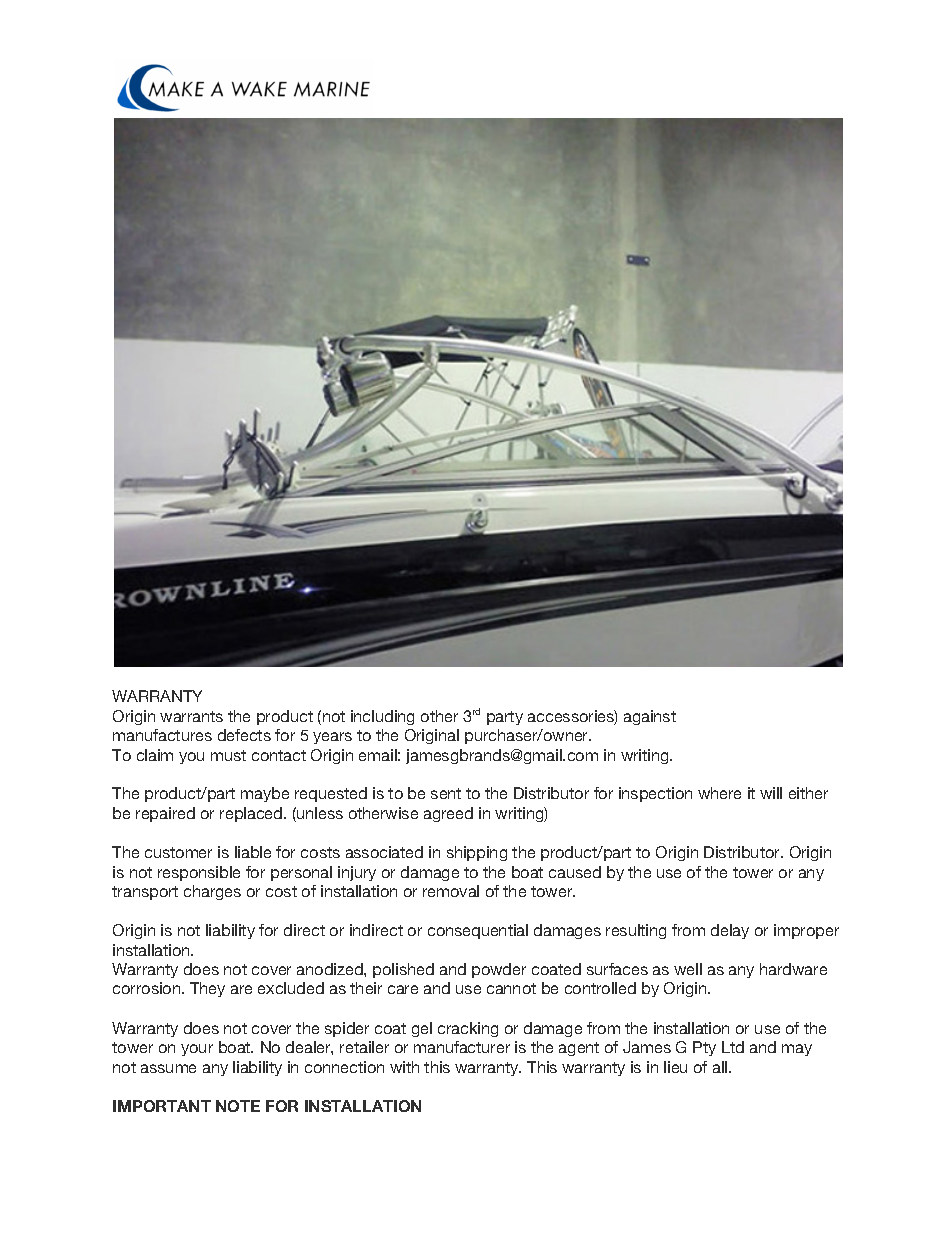  Describe the element at coordinates (244, 735) in the screenshot. I see `defects` at that location.
